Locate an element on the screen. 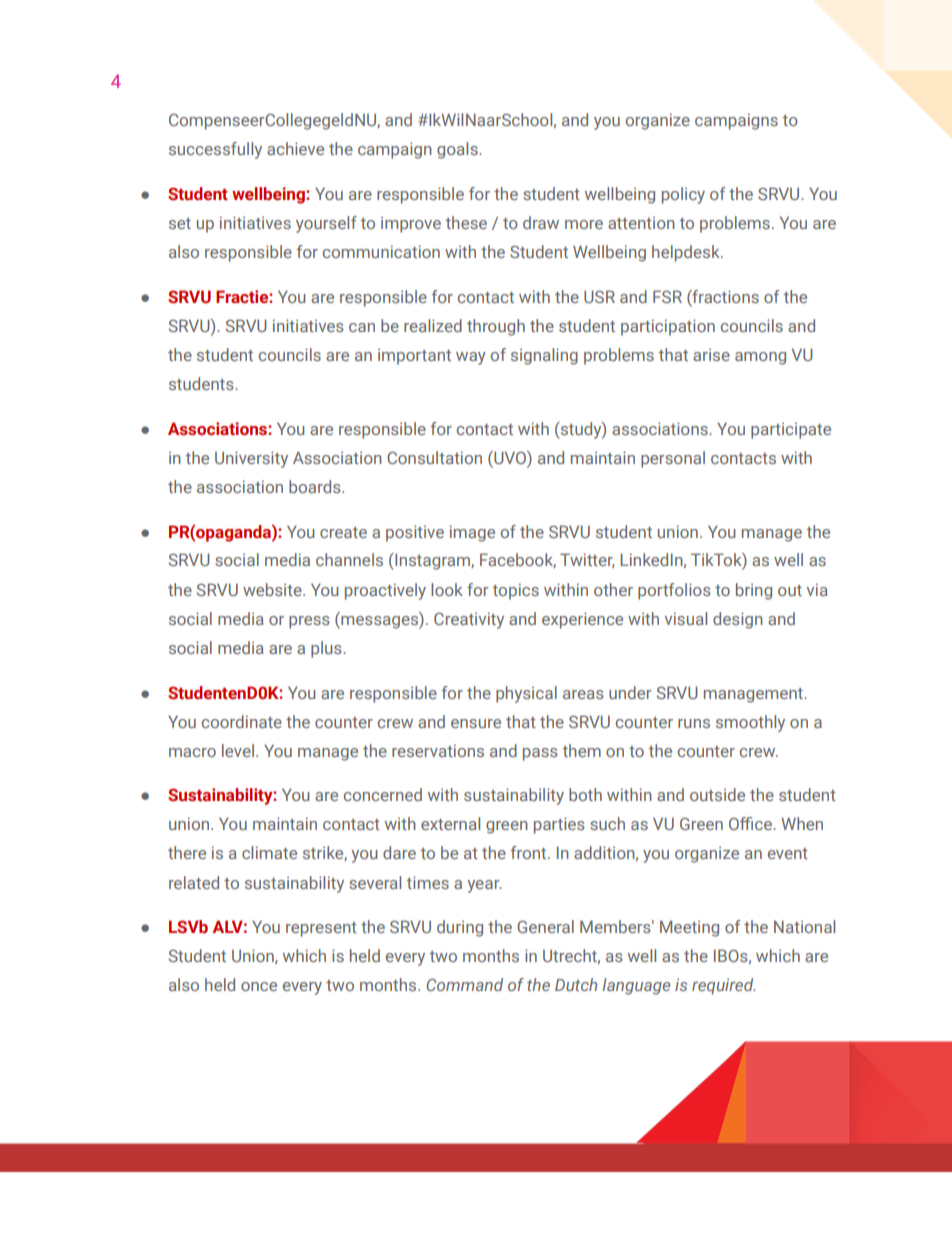 The width and height of the screenshot is (952, 1233). bring is located at coordinates (754, 591).
